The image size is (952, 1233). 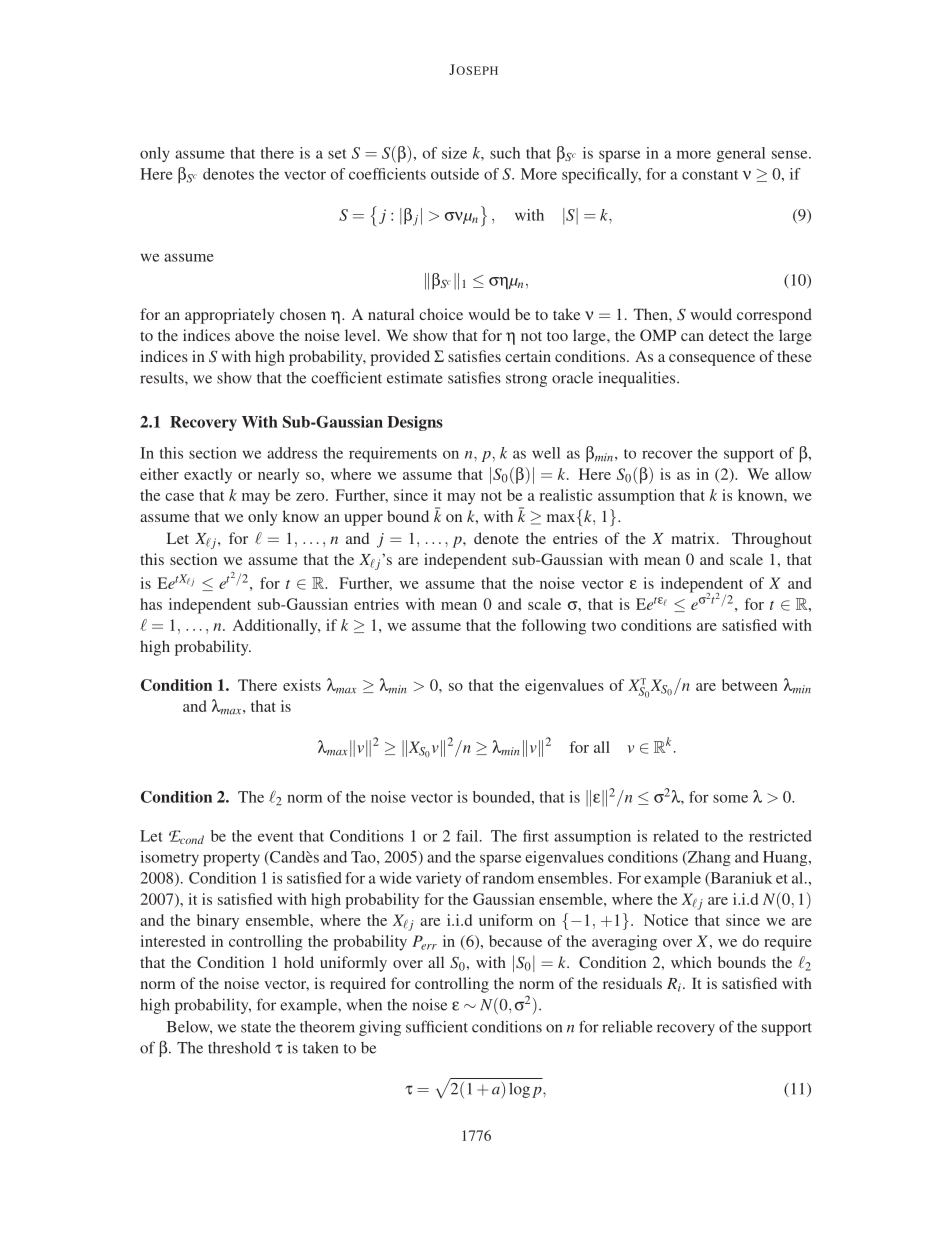 What do you see at coordinates (256, 1028) in the page?
I see `state` at bounding box center [256, 1028].
